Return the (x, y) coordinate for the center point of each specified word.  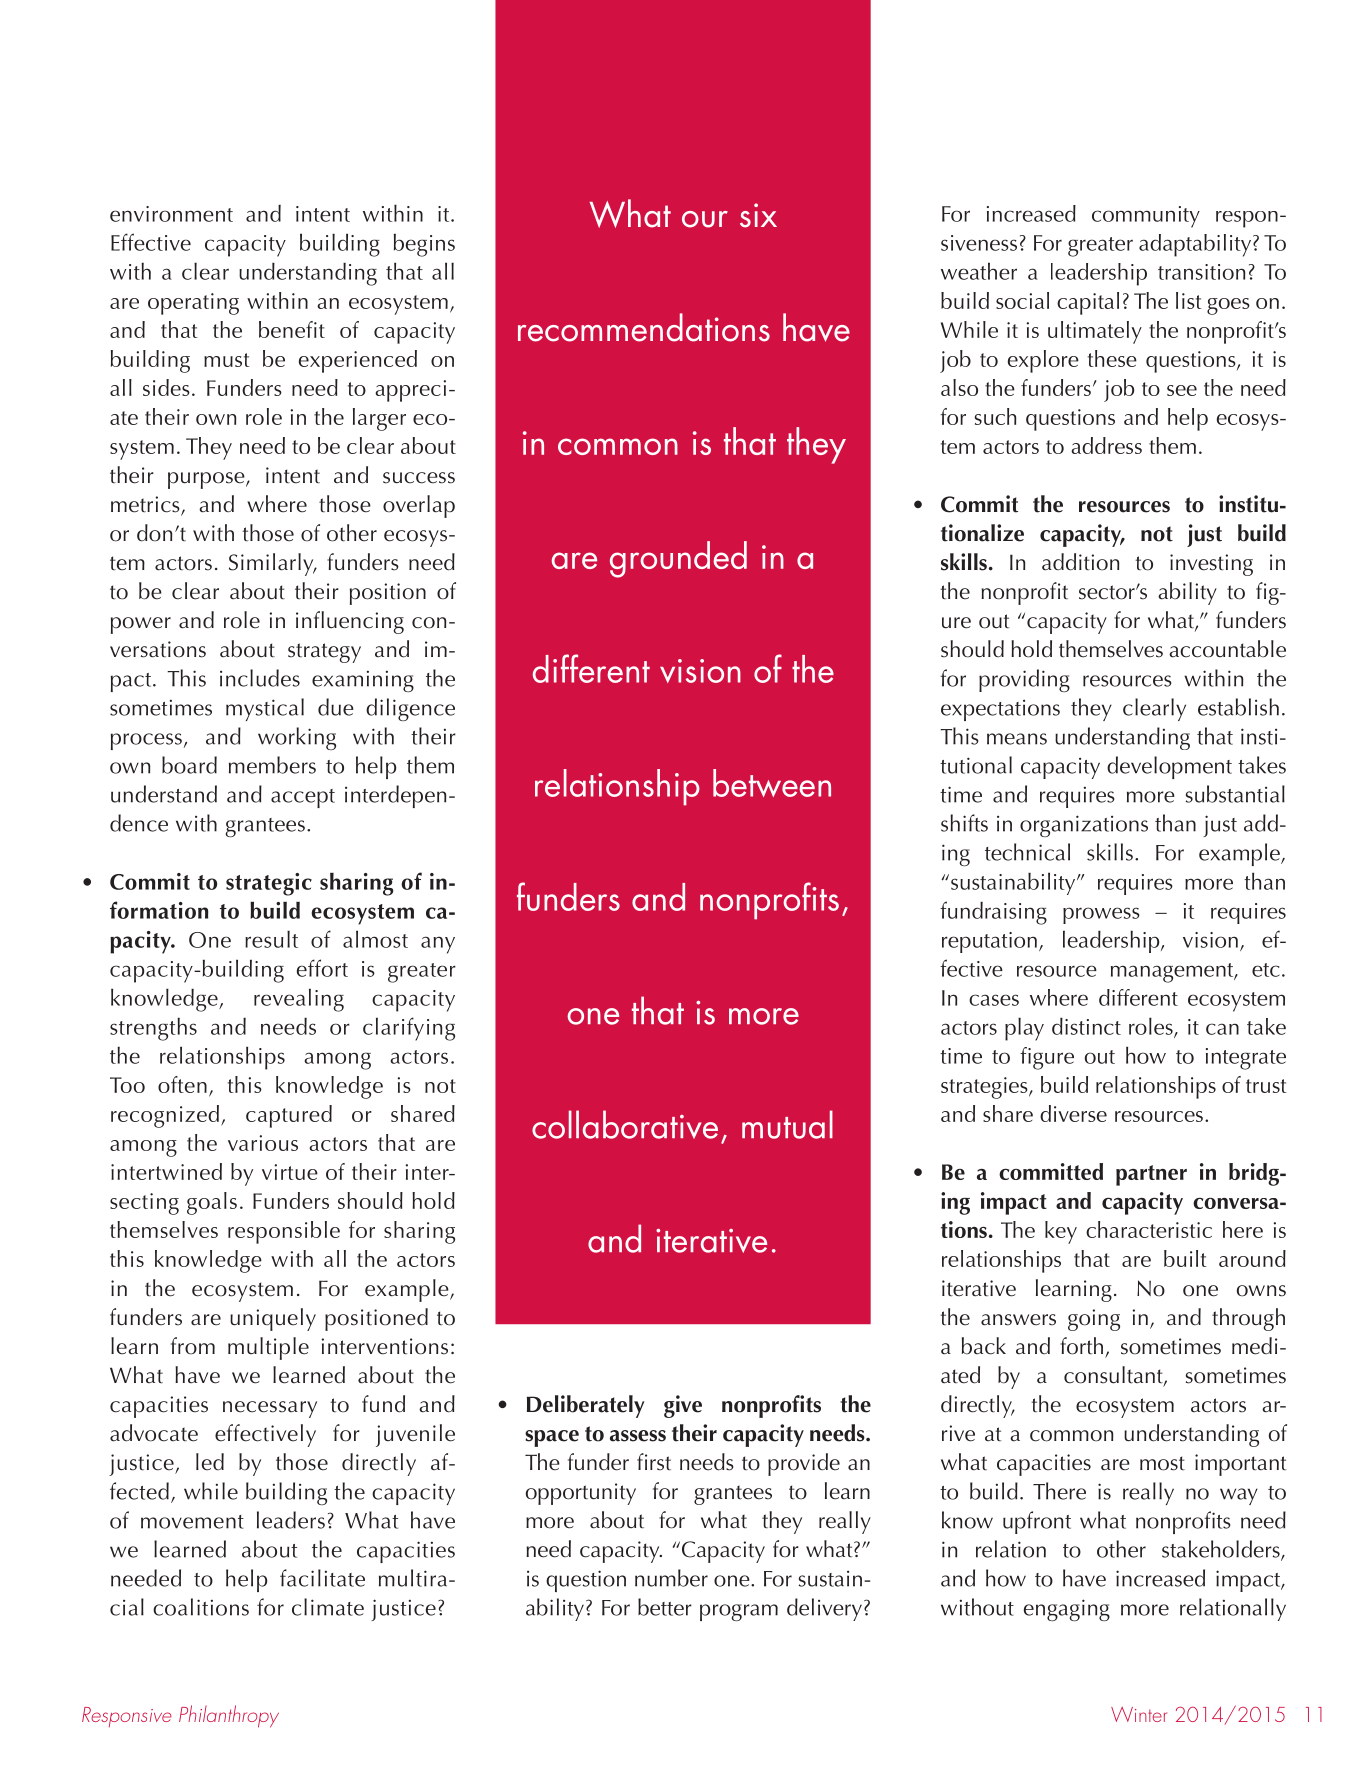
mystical (265, 709)
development (1169, 767)
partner (1151, 1175)
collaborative (625, 1124)
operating (193, 304)
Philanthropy (229, 1716)
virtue (290, 1172)
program (739, 1612)
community (1146, 217)
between (772, 783)
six (758, 215)
